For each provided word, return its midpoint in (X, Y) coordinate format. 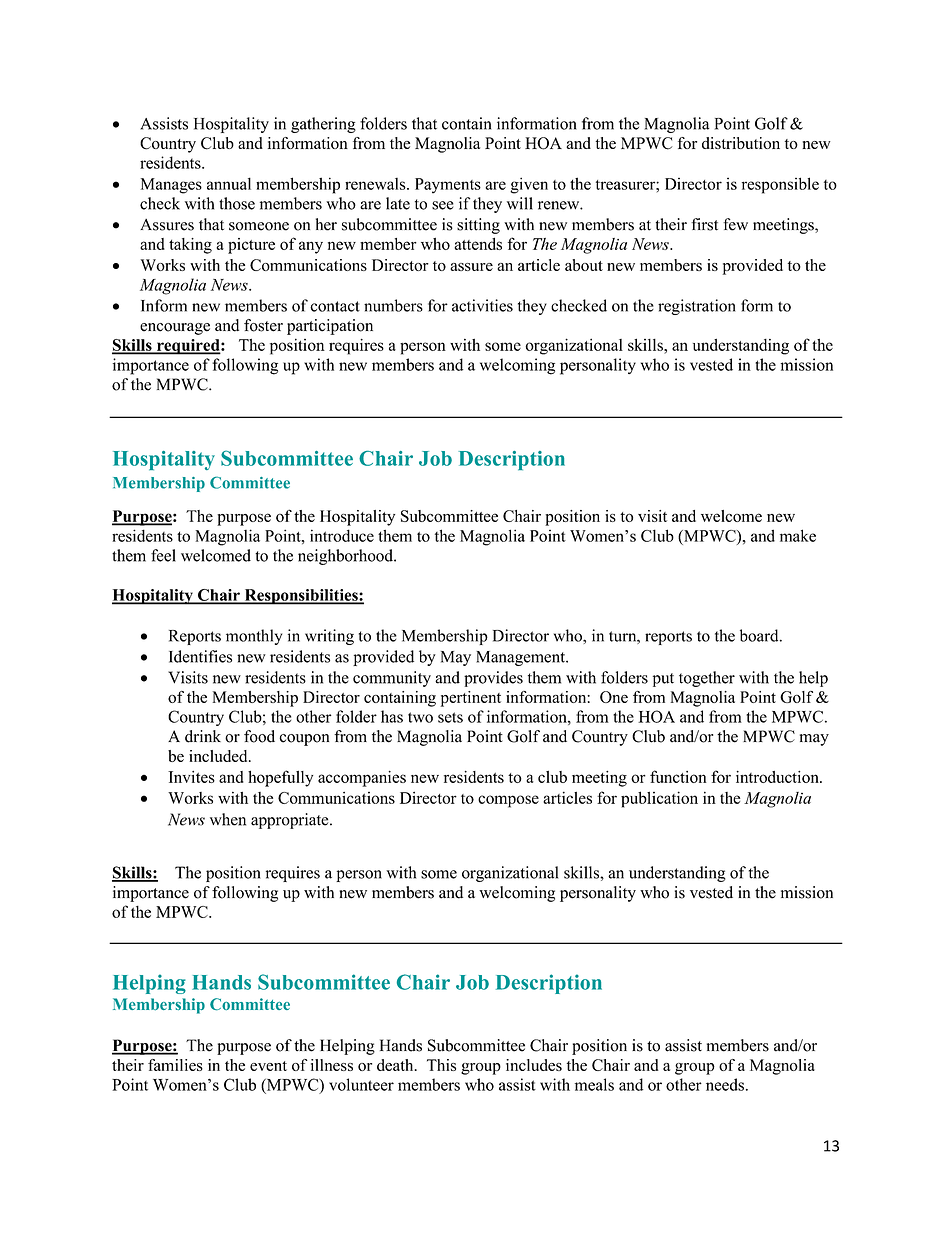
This (441, 1065)
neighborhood (346, 557)
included (219, 756)
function (678, 776)
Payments (448, 186)
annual (229, 183)
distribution (741, 143)
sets (450, 717)
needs (725, 1084)
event (268, 1066)
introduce (342, 535)
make (798, 535)
